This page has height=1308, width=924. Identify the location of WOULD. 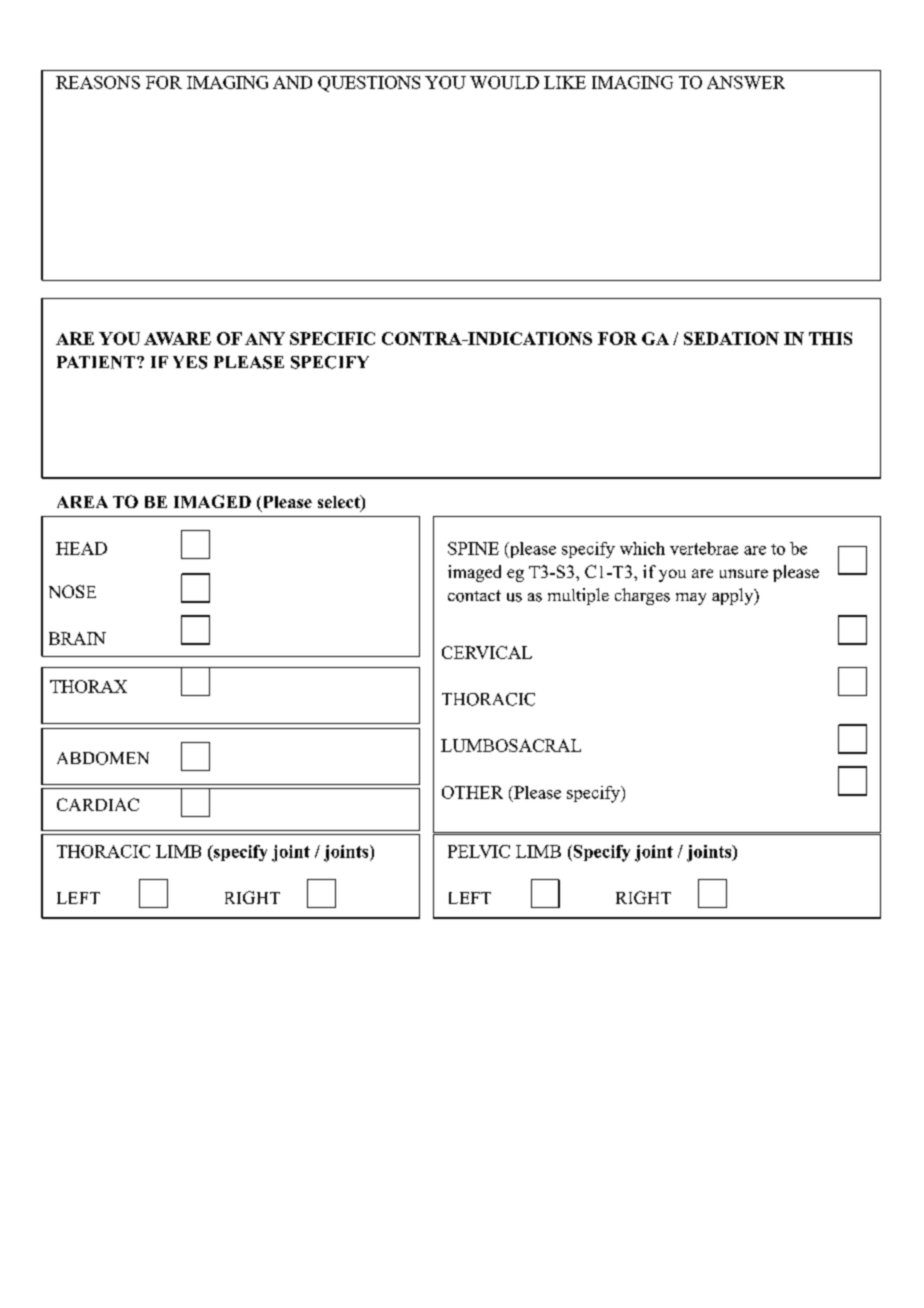
(504, 82).
